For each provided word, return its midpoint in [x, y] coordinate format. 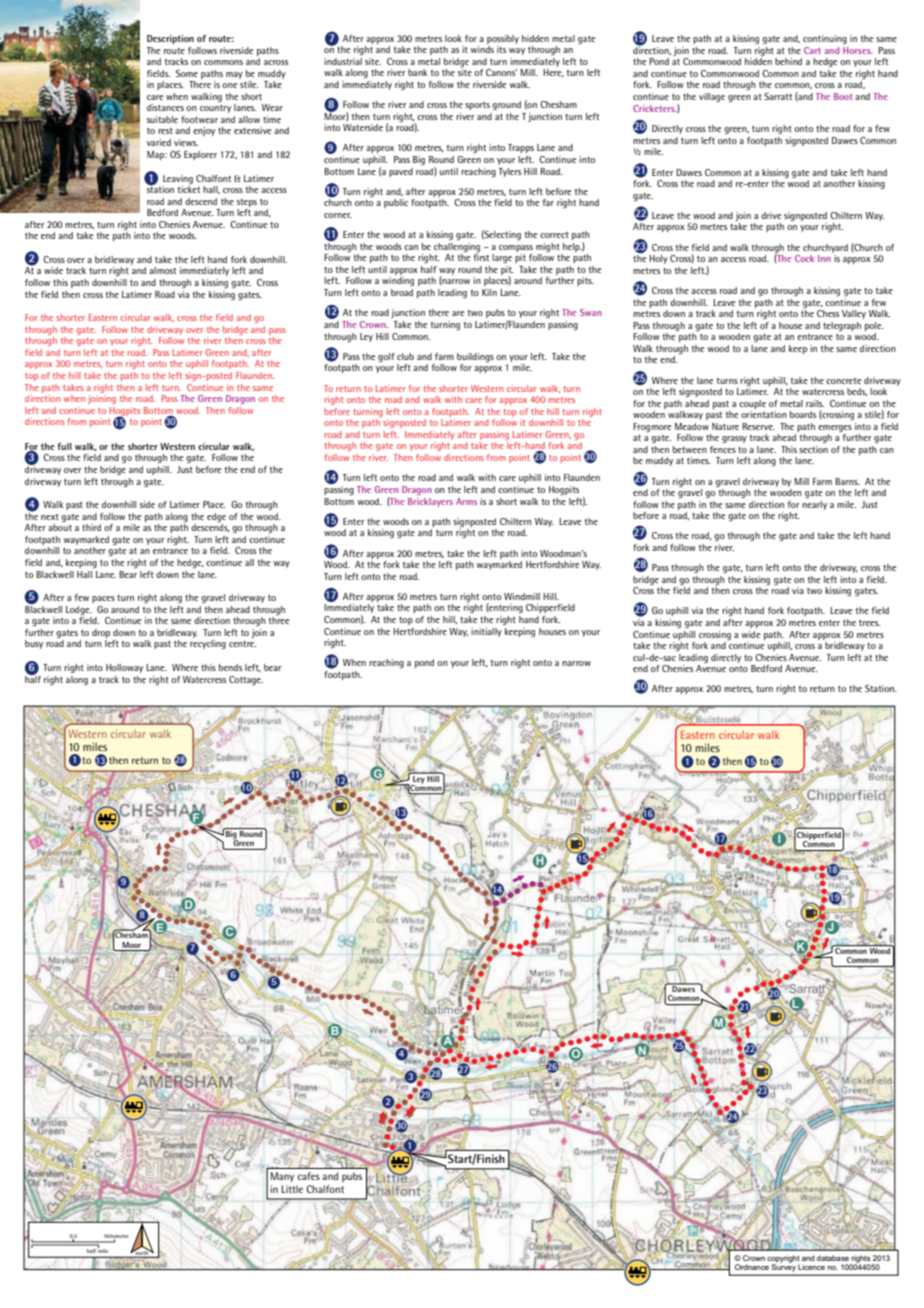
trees [869, 623]
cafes [308, 1176]
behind [788, 61]
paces [103, 599]
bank [418, 72]
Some [187, 73]
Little [292, 1189]
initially [486, 632]
